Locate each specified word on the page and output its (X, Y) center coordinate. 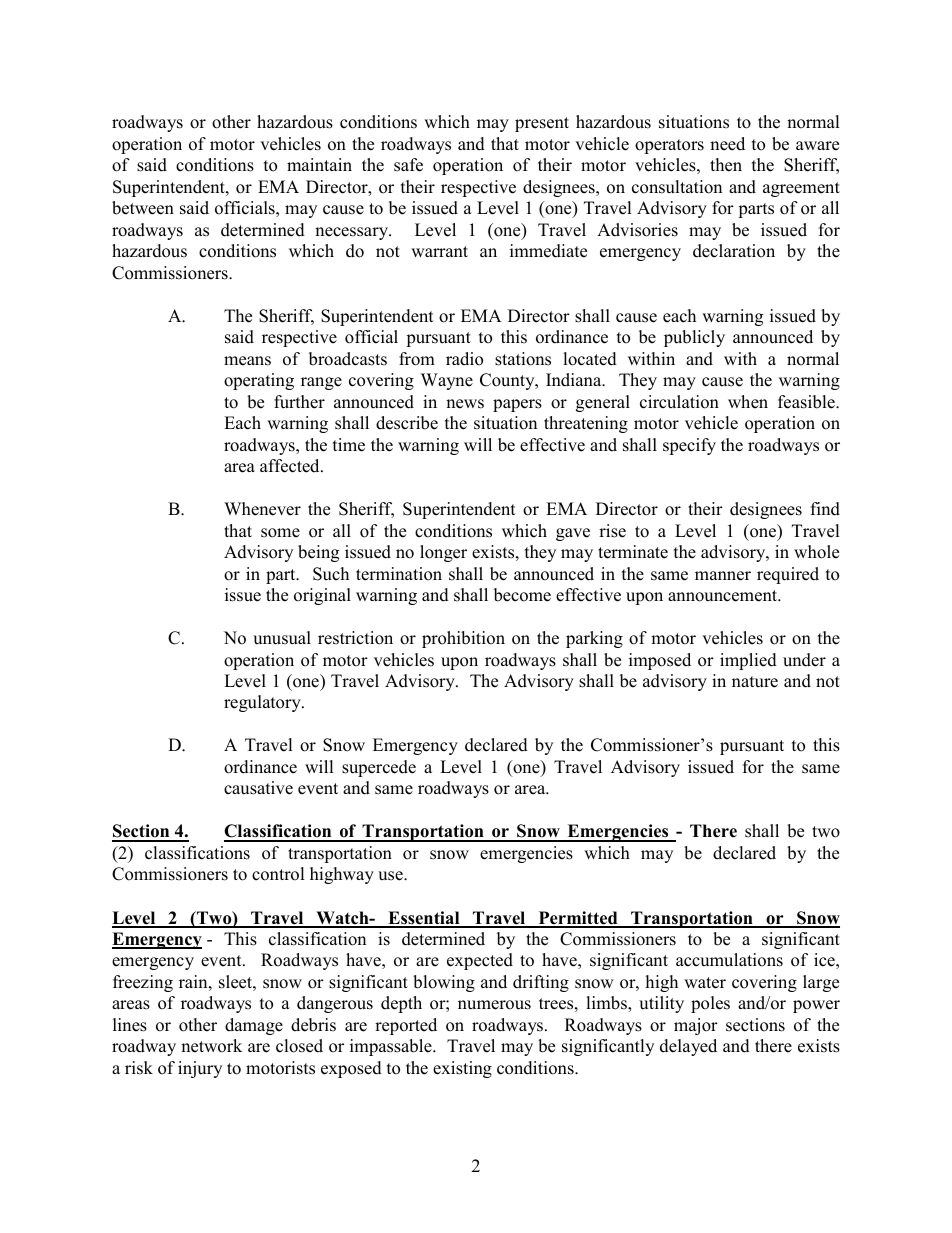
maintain (319, 164)
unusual (282, 638)
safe (408, 165)
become (522, 595)
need (727, 144)
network (211, 1046)
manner (723, 576)
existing (462, 1069)
